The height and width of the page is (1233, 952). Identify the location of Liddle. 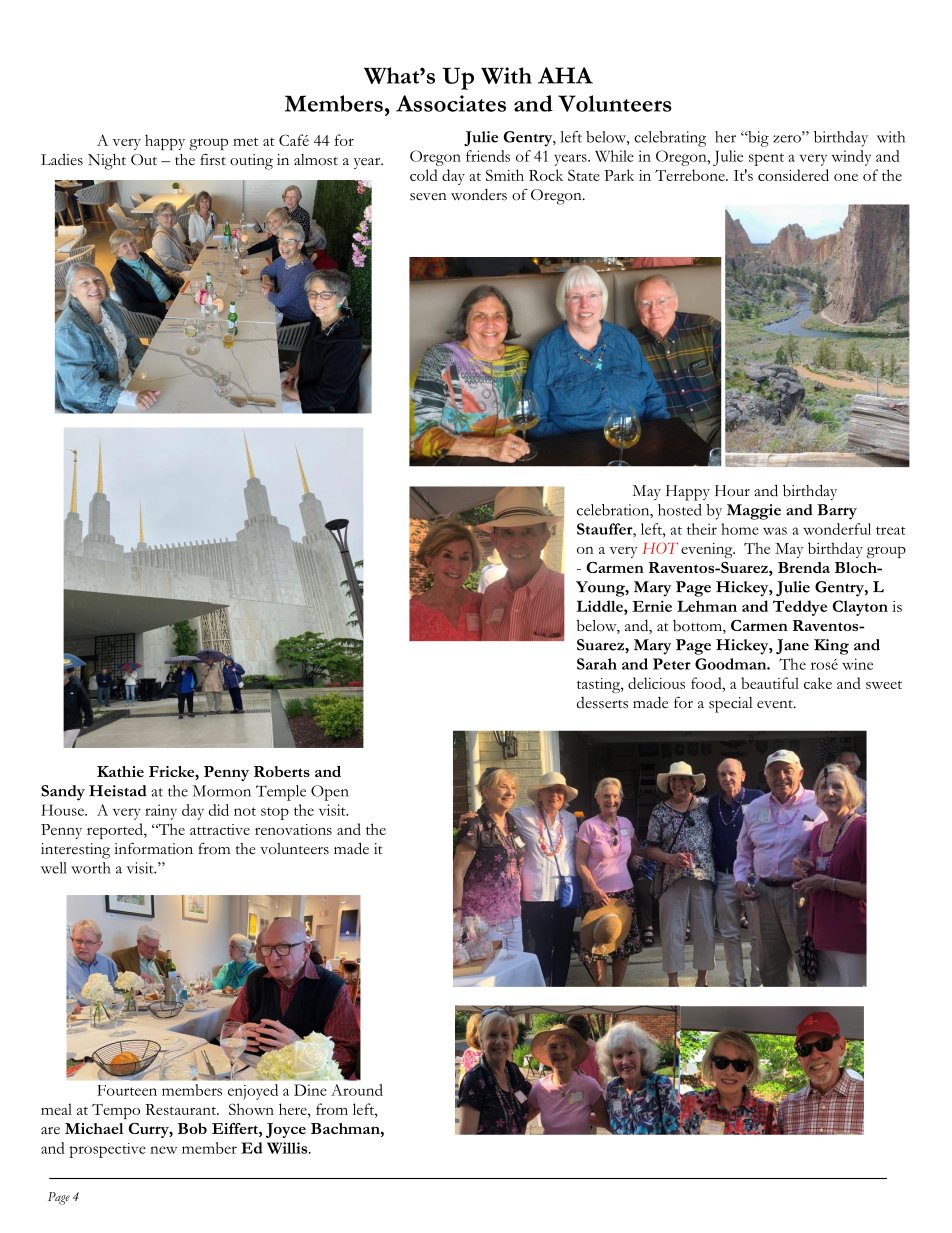
(600, 606).
